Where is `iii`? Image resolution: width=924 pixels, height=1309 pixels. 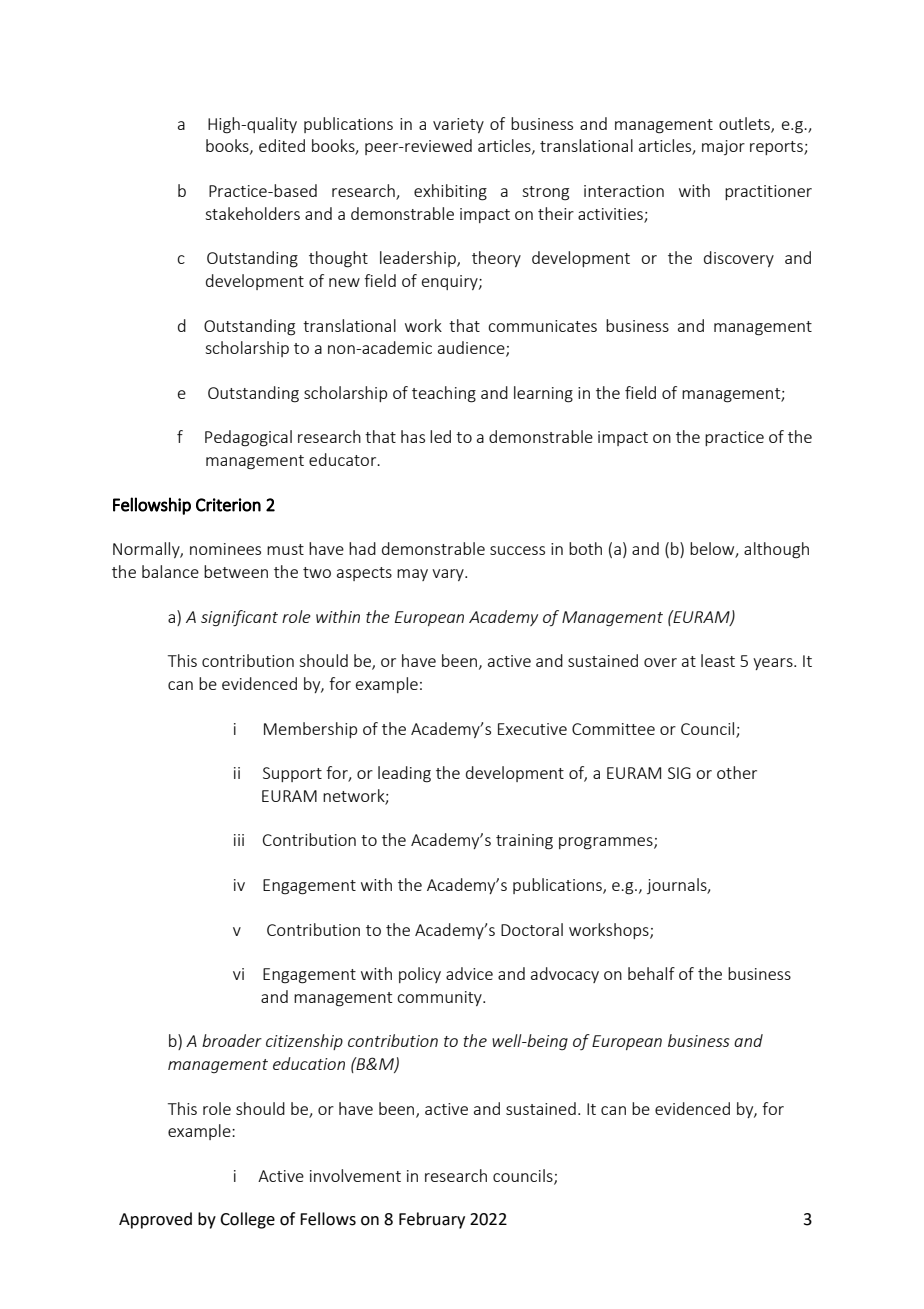 iii is located at coordinates (239, 840).
